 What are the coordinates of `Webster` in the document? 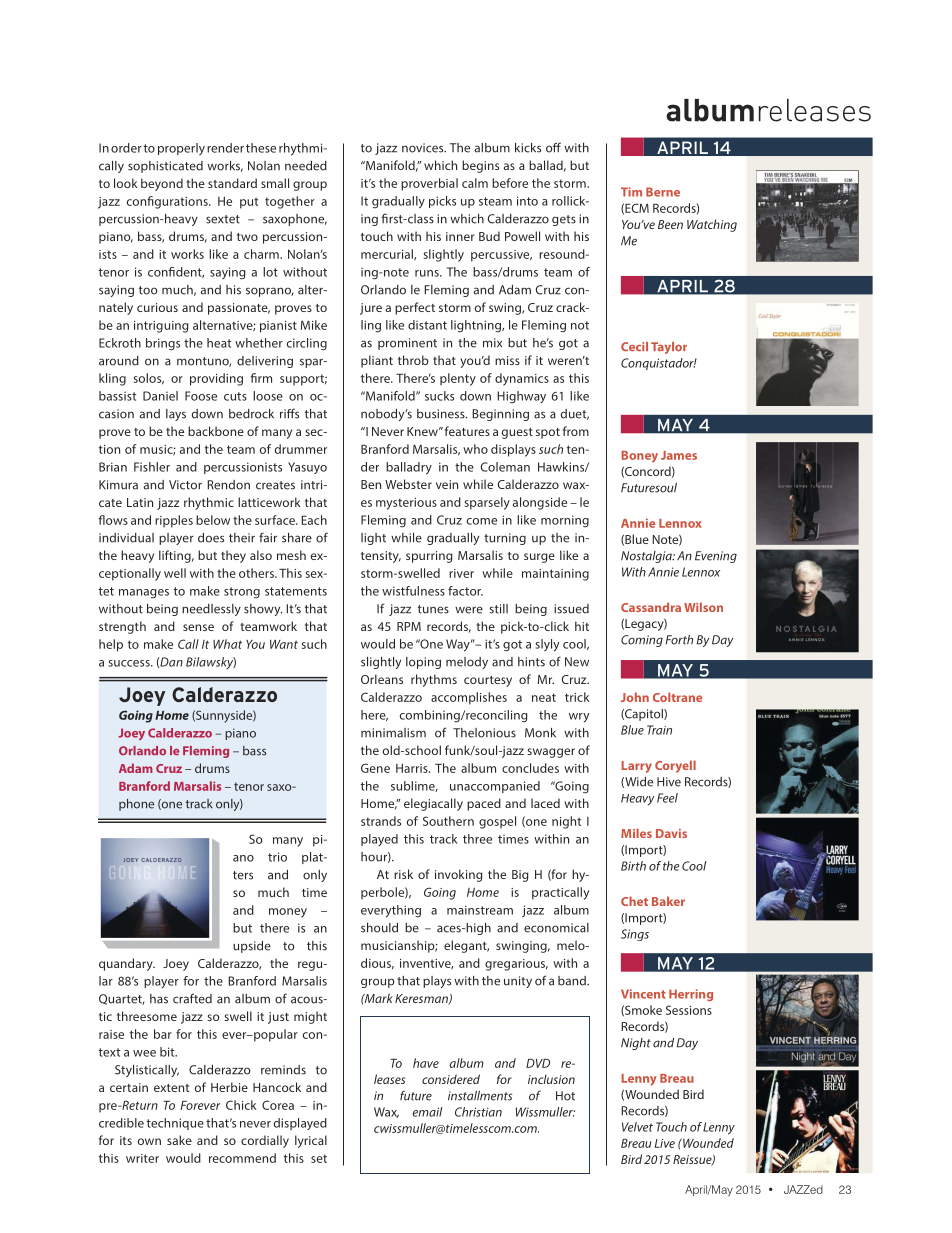 It's located at (408, 484).
